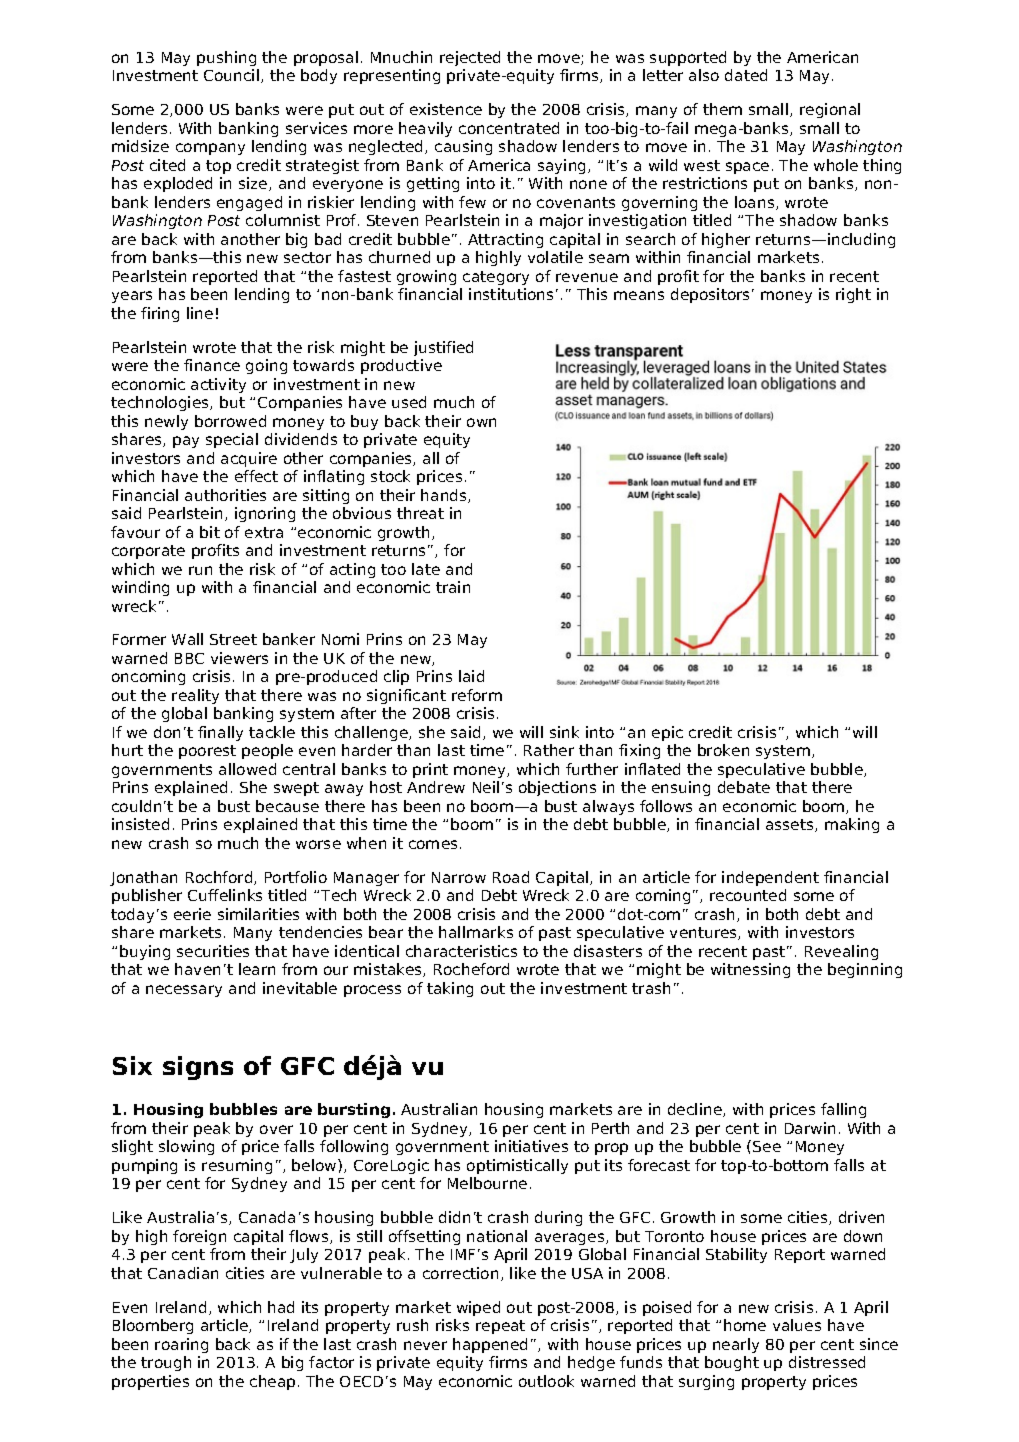  I want to click on securities, so click(213, 951).
